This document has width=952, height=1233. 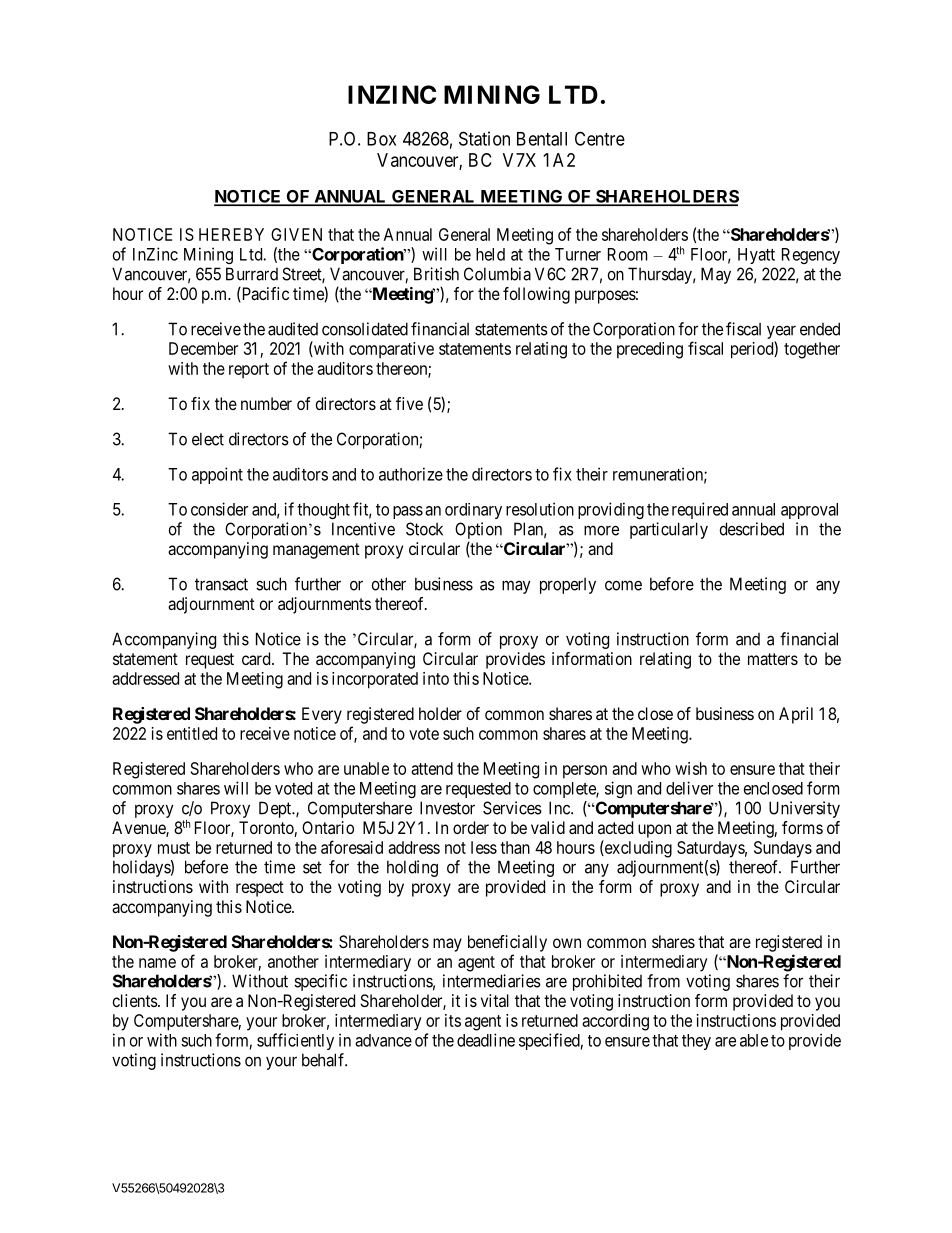 What do you see at coordinates (208, 439) in the document?
I see `elect` at bounding box center [208, 439].
